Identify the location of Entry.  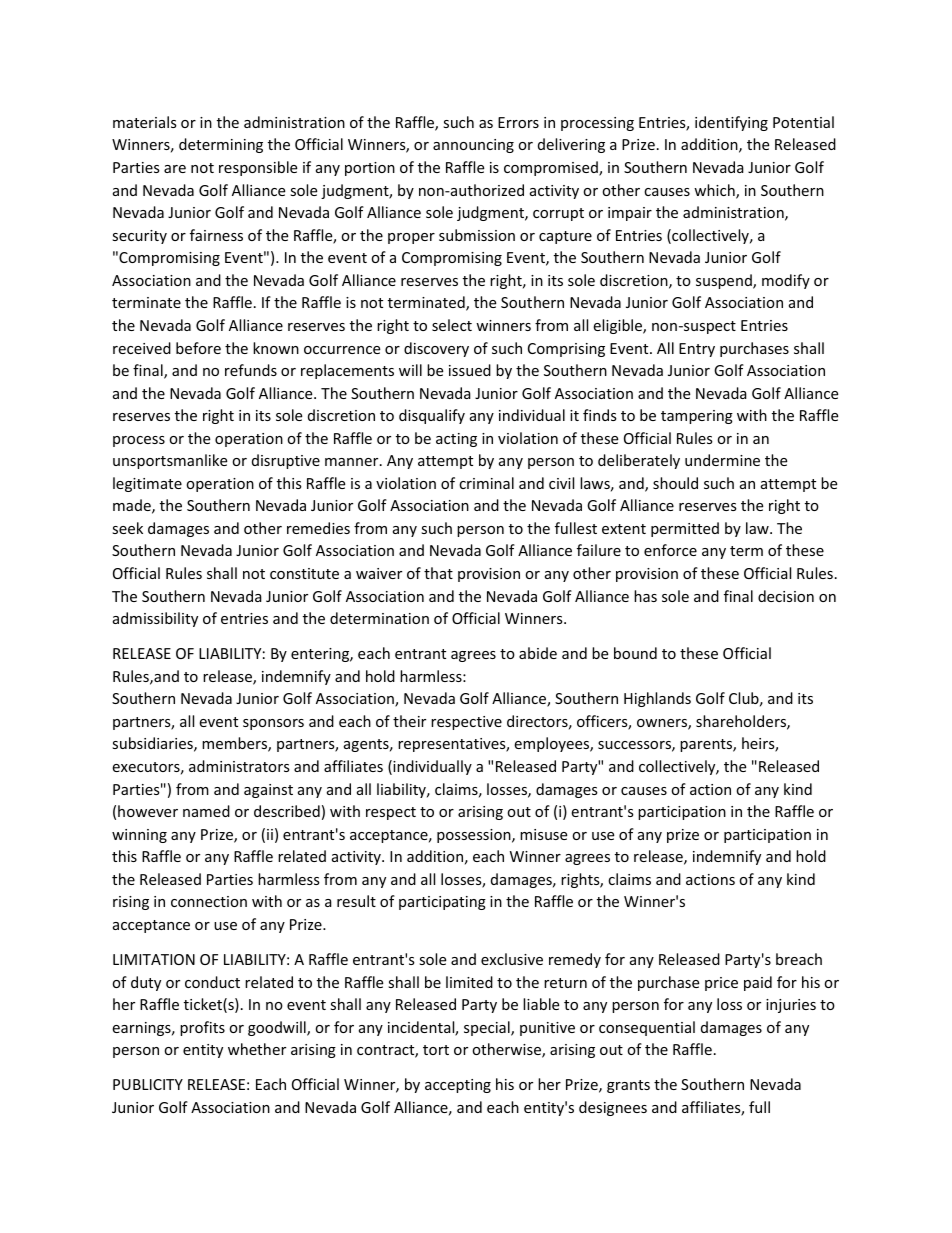
(697, 350).
